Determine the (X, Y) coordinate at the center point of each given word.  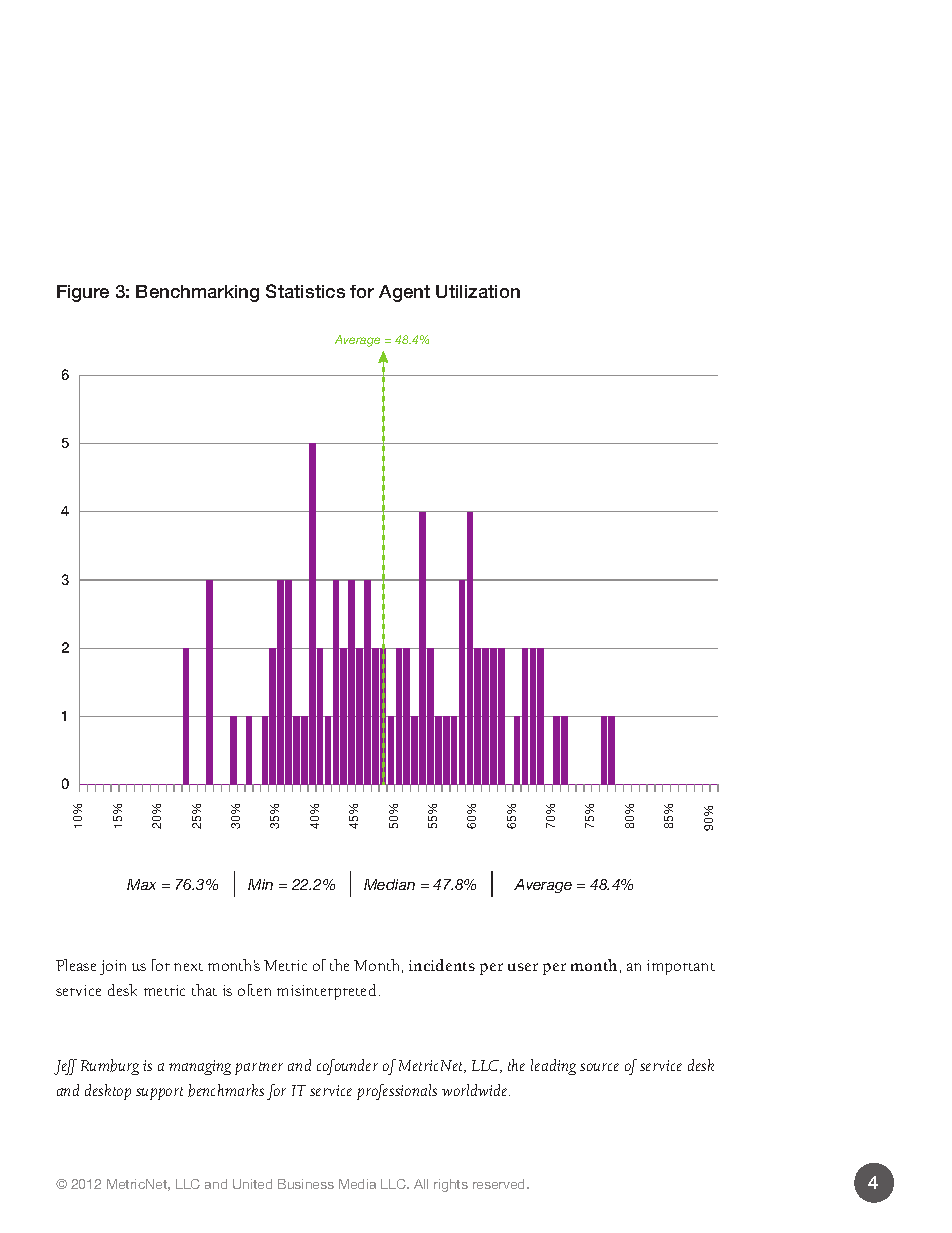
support (159, 1093)
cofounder (347, 1067)
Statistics (305, 291)
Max (141, 884)
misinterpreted (326, 992)
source (599, 1067)
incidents (442, 965)
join (113, 967)
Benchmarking (197, 293)
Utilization (478, 291)
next (188, 967)
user (523, 967)
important (681, 967)
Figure (83, 293)
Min (260, 884)
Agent (404, 293)
